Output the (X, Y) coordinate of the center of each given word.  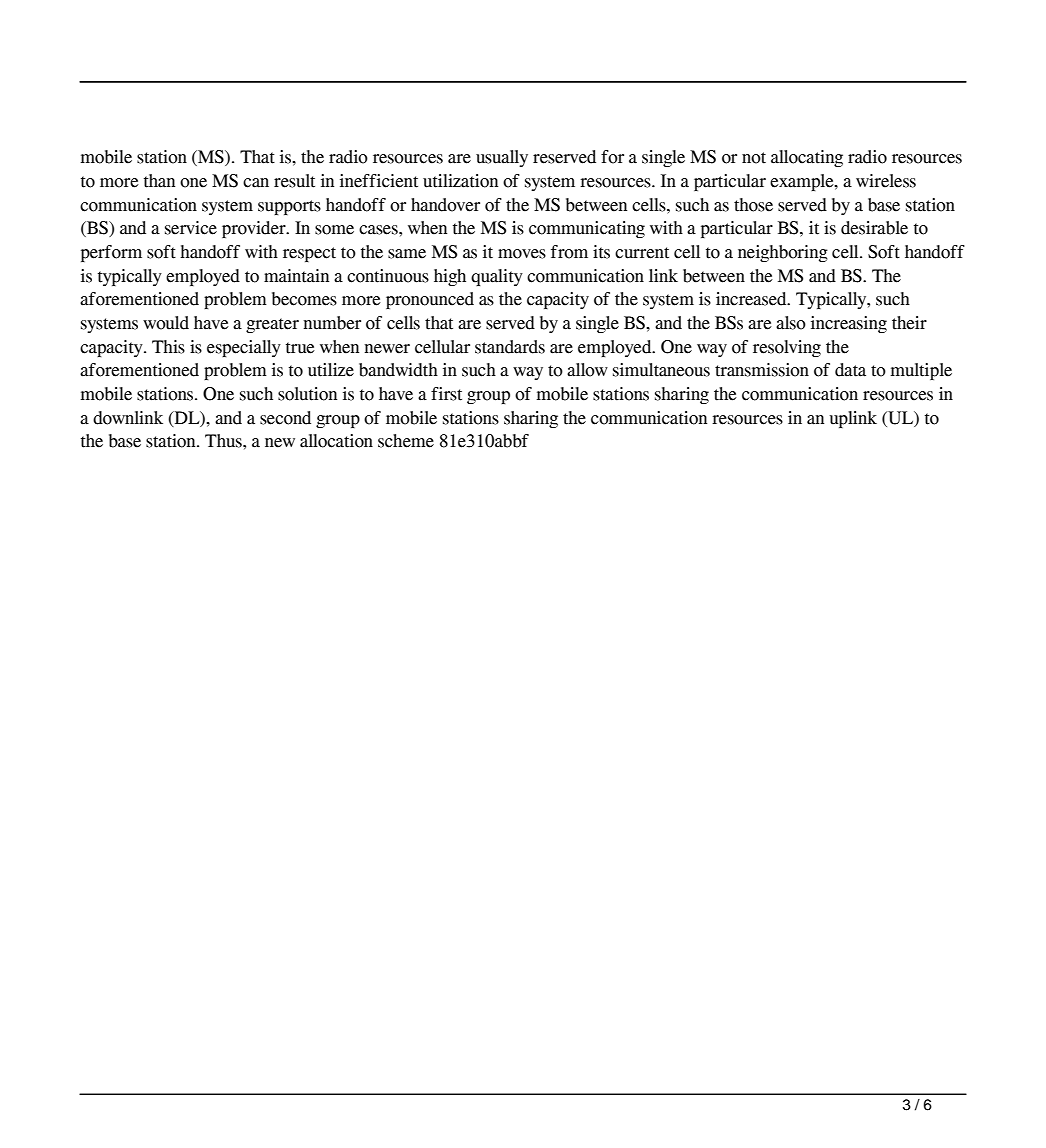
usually (502, 158)
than (159, 181)
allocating (807, 158)
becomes (304, 299)
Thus (224, 441)
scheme (406, 441)
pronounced (430, 300)
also (791, 323)
